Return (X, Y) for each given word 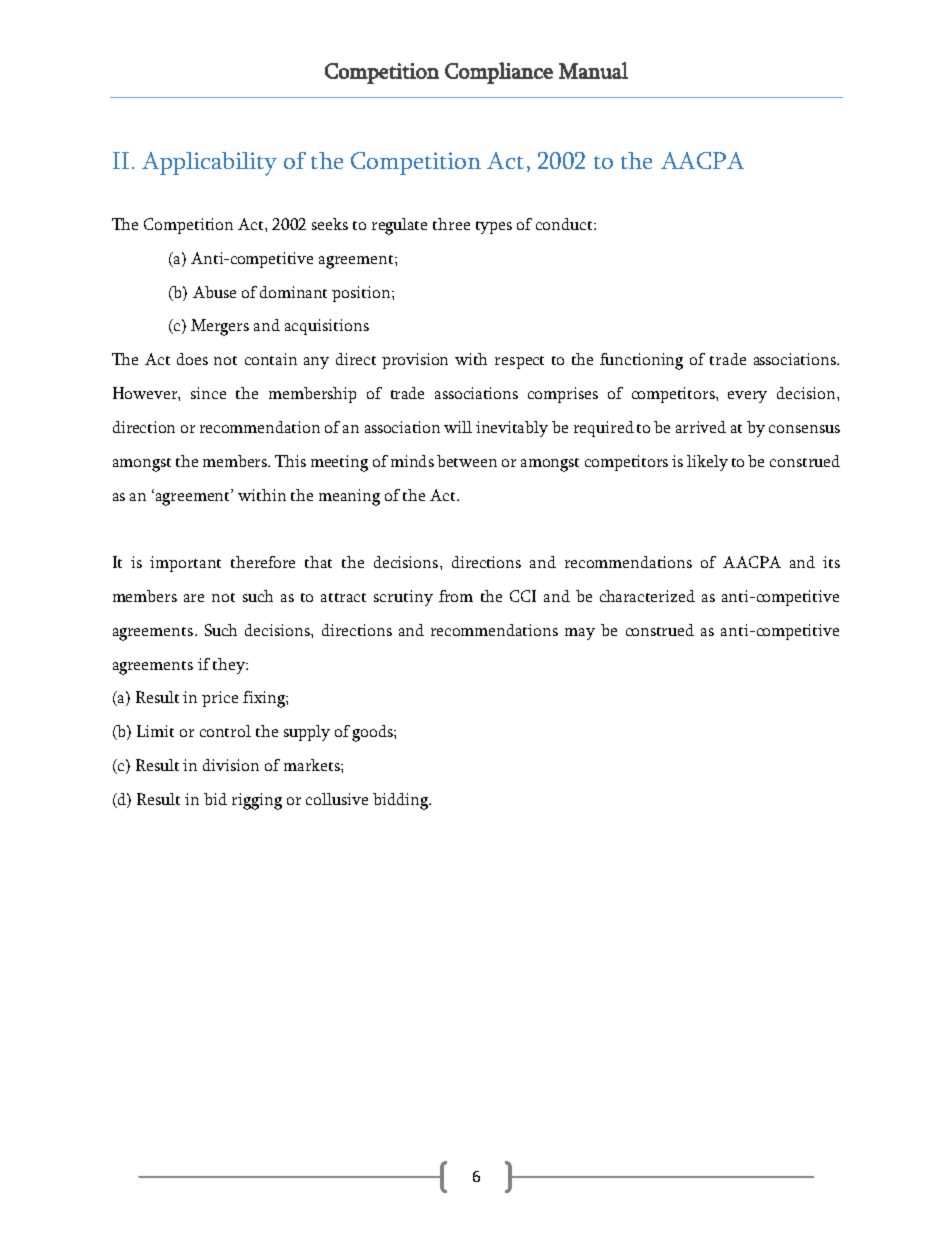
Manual (593, 70)
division (231, 765)
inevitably (512, 429)
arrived (701, 427)
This (290, 461)
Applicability (209, 164)
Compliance (499, 73)
